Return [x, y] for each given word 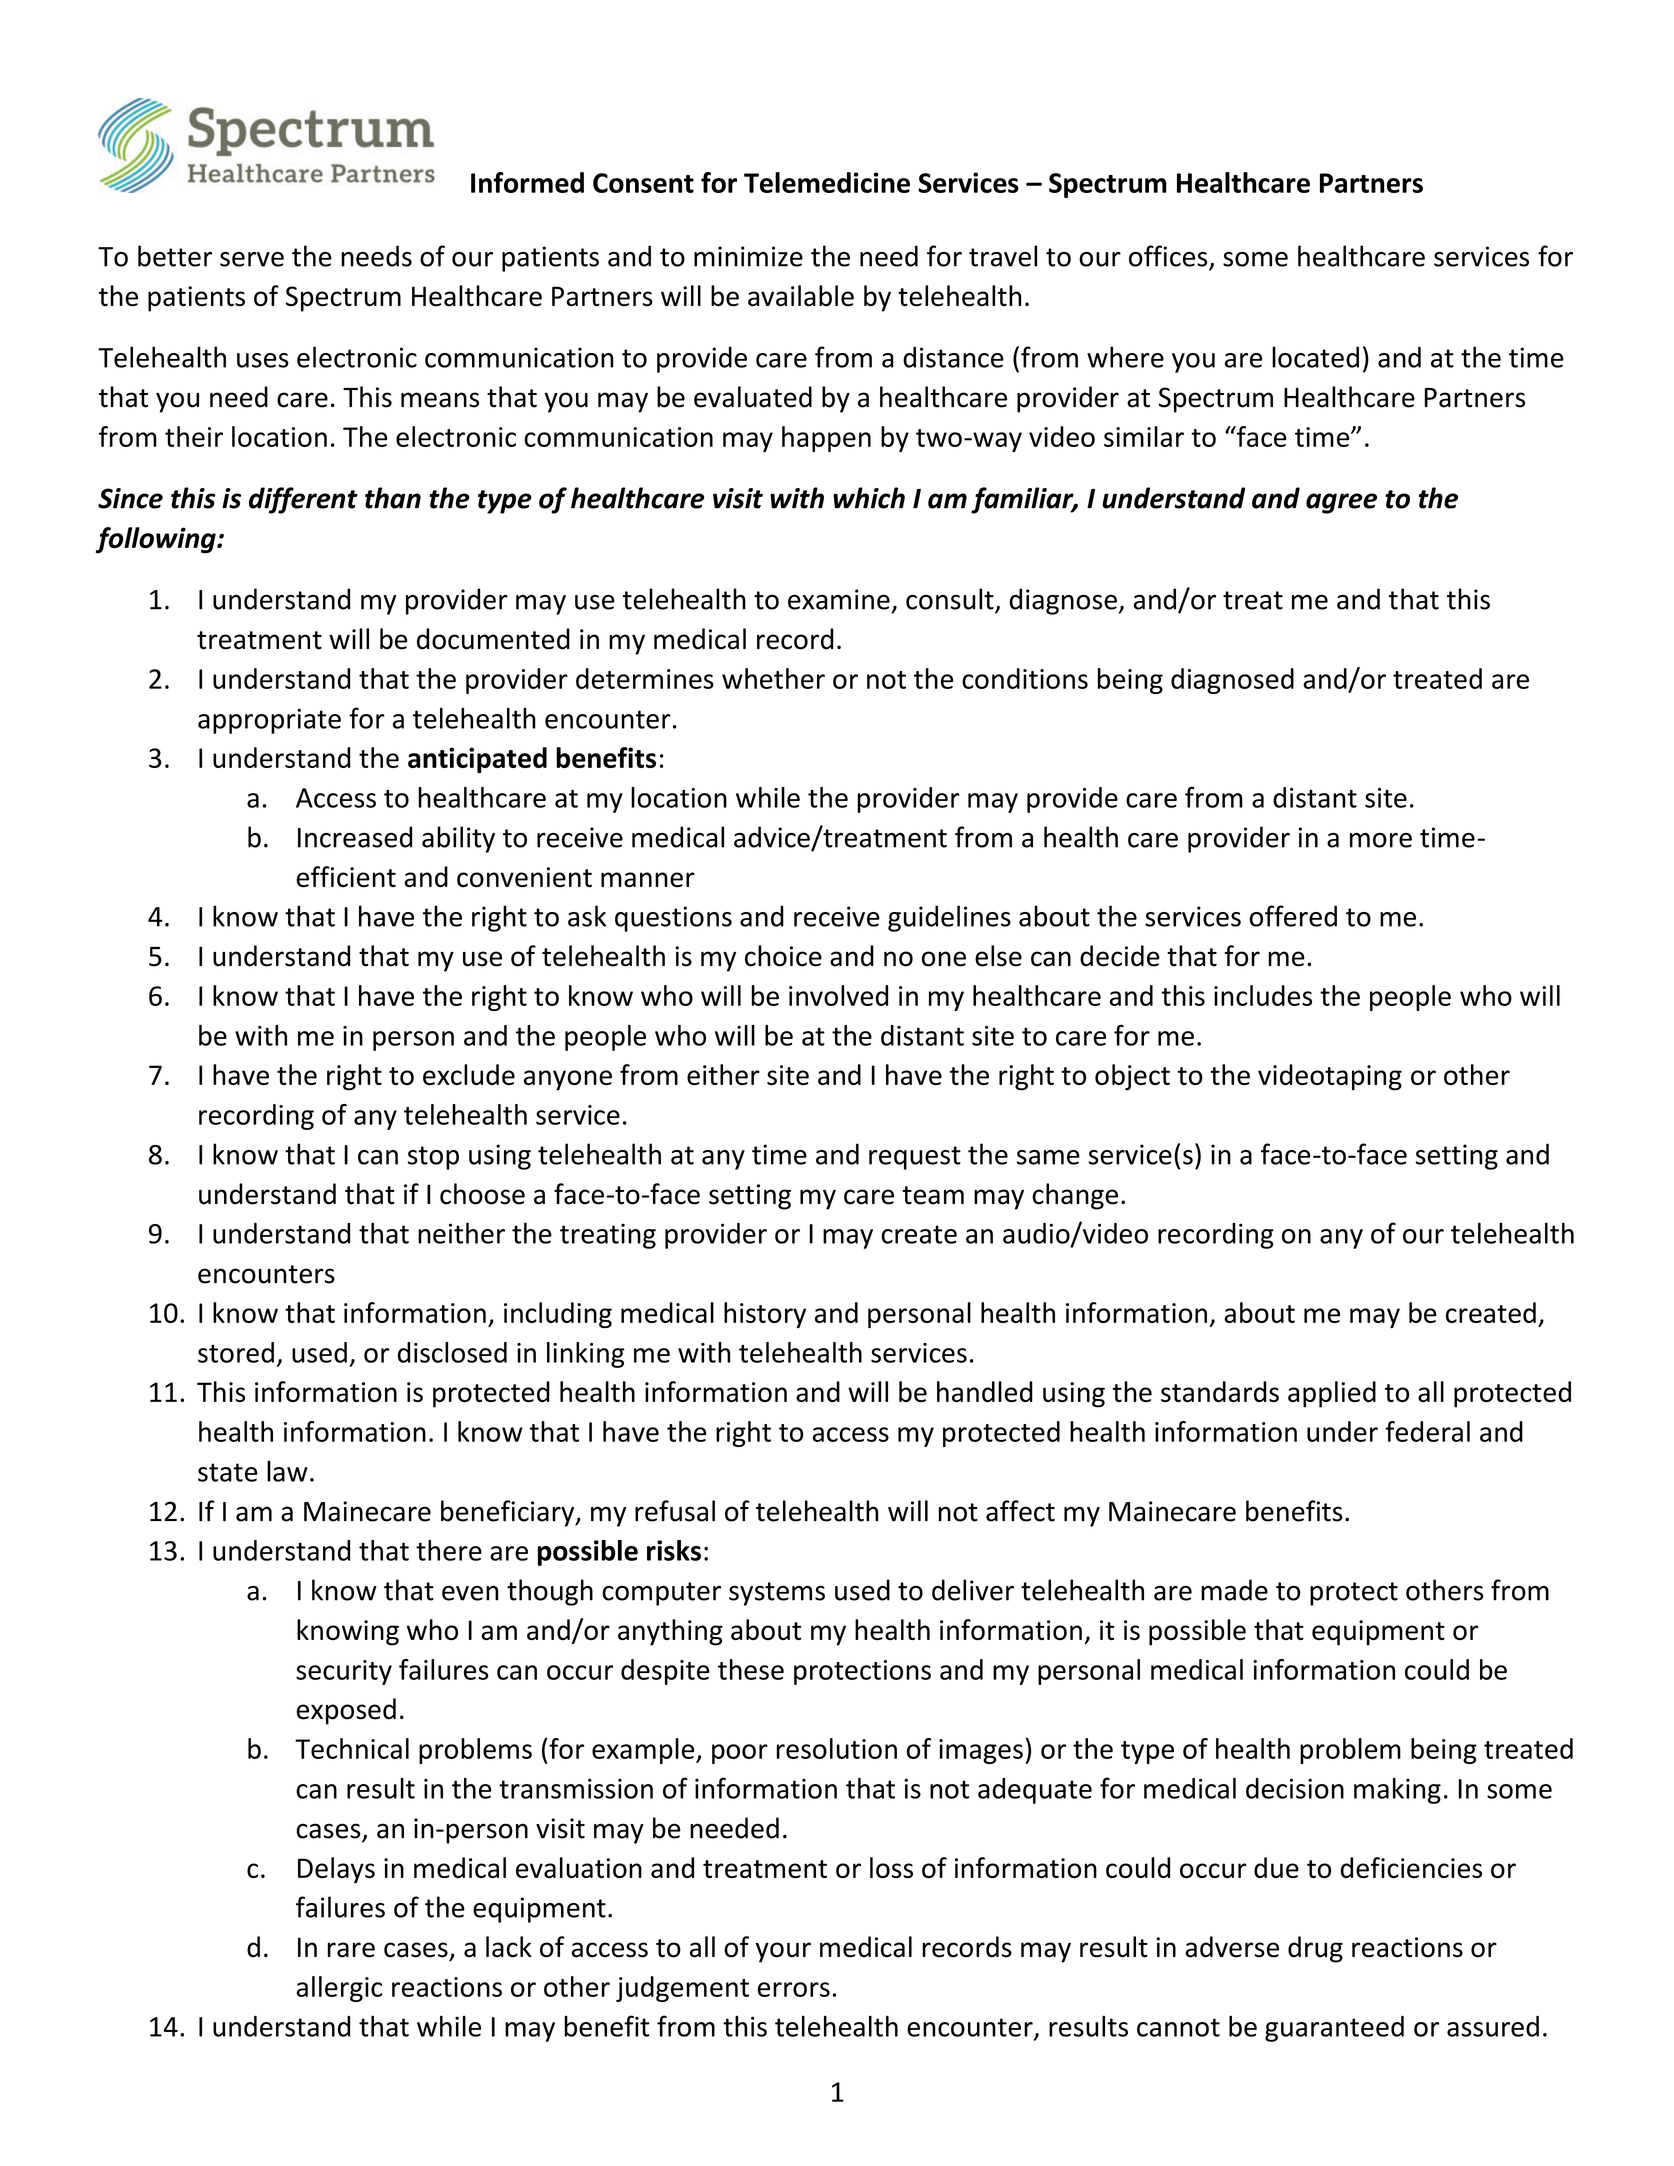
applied [1332, 1394]
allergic [339, 1989]
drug [1315, 1949]
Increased [355, 837]
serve [252, 259]
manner [648, 880]
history [765, 1315]
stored [236, 1352]
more [1381, 840]
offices [1169, 257]
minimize [748, 256]
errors [794, 1989]
